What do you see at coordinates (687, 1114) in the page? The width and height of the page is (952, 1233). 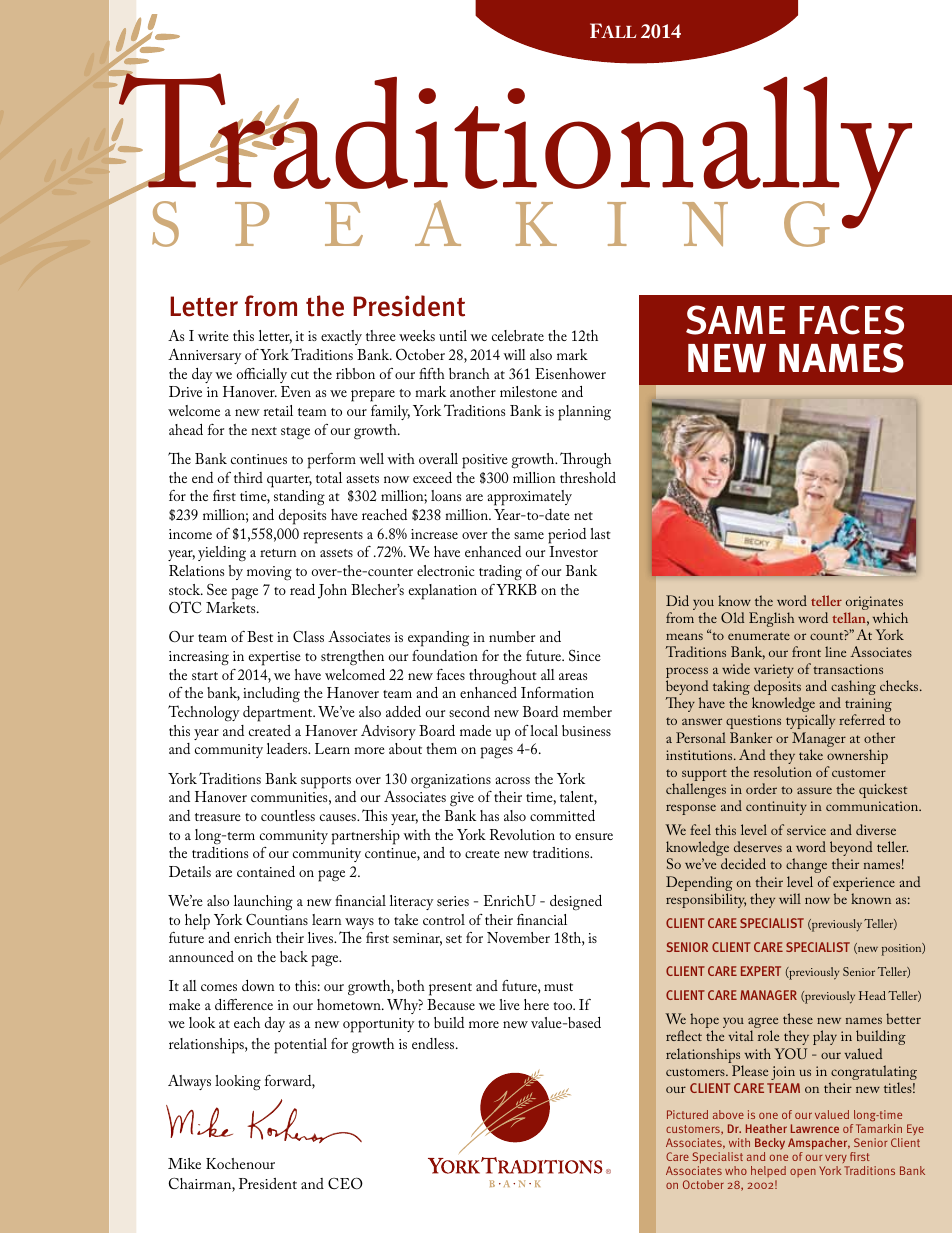 I see `Pictured` at bounding box center [687, 1114].
